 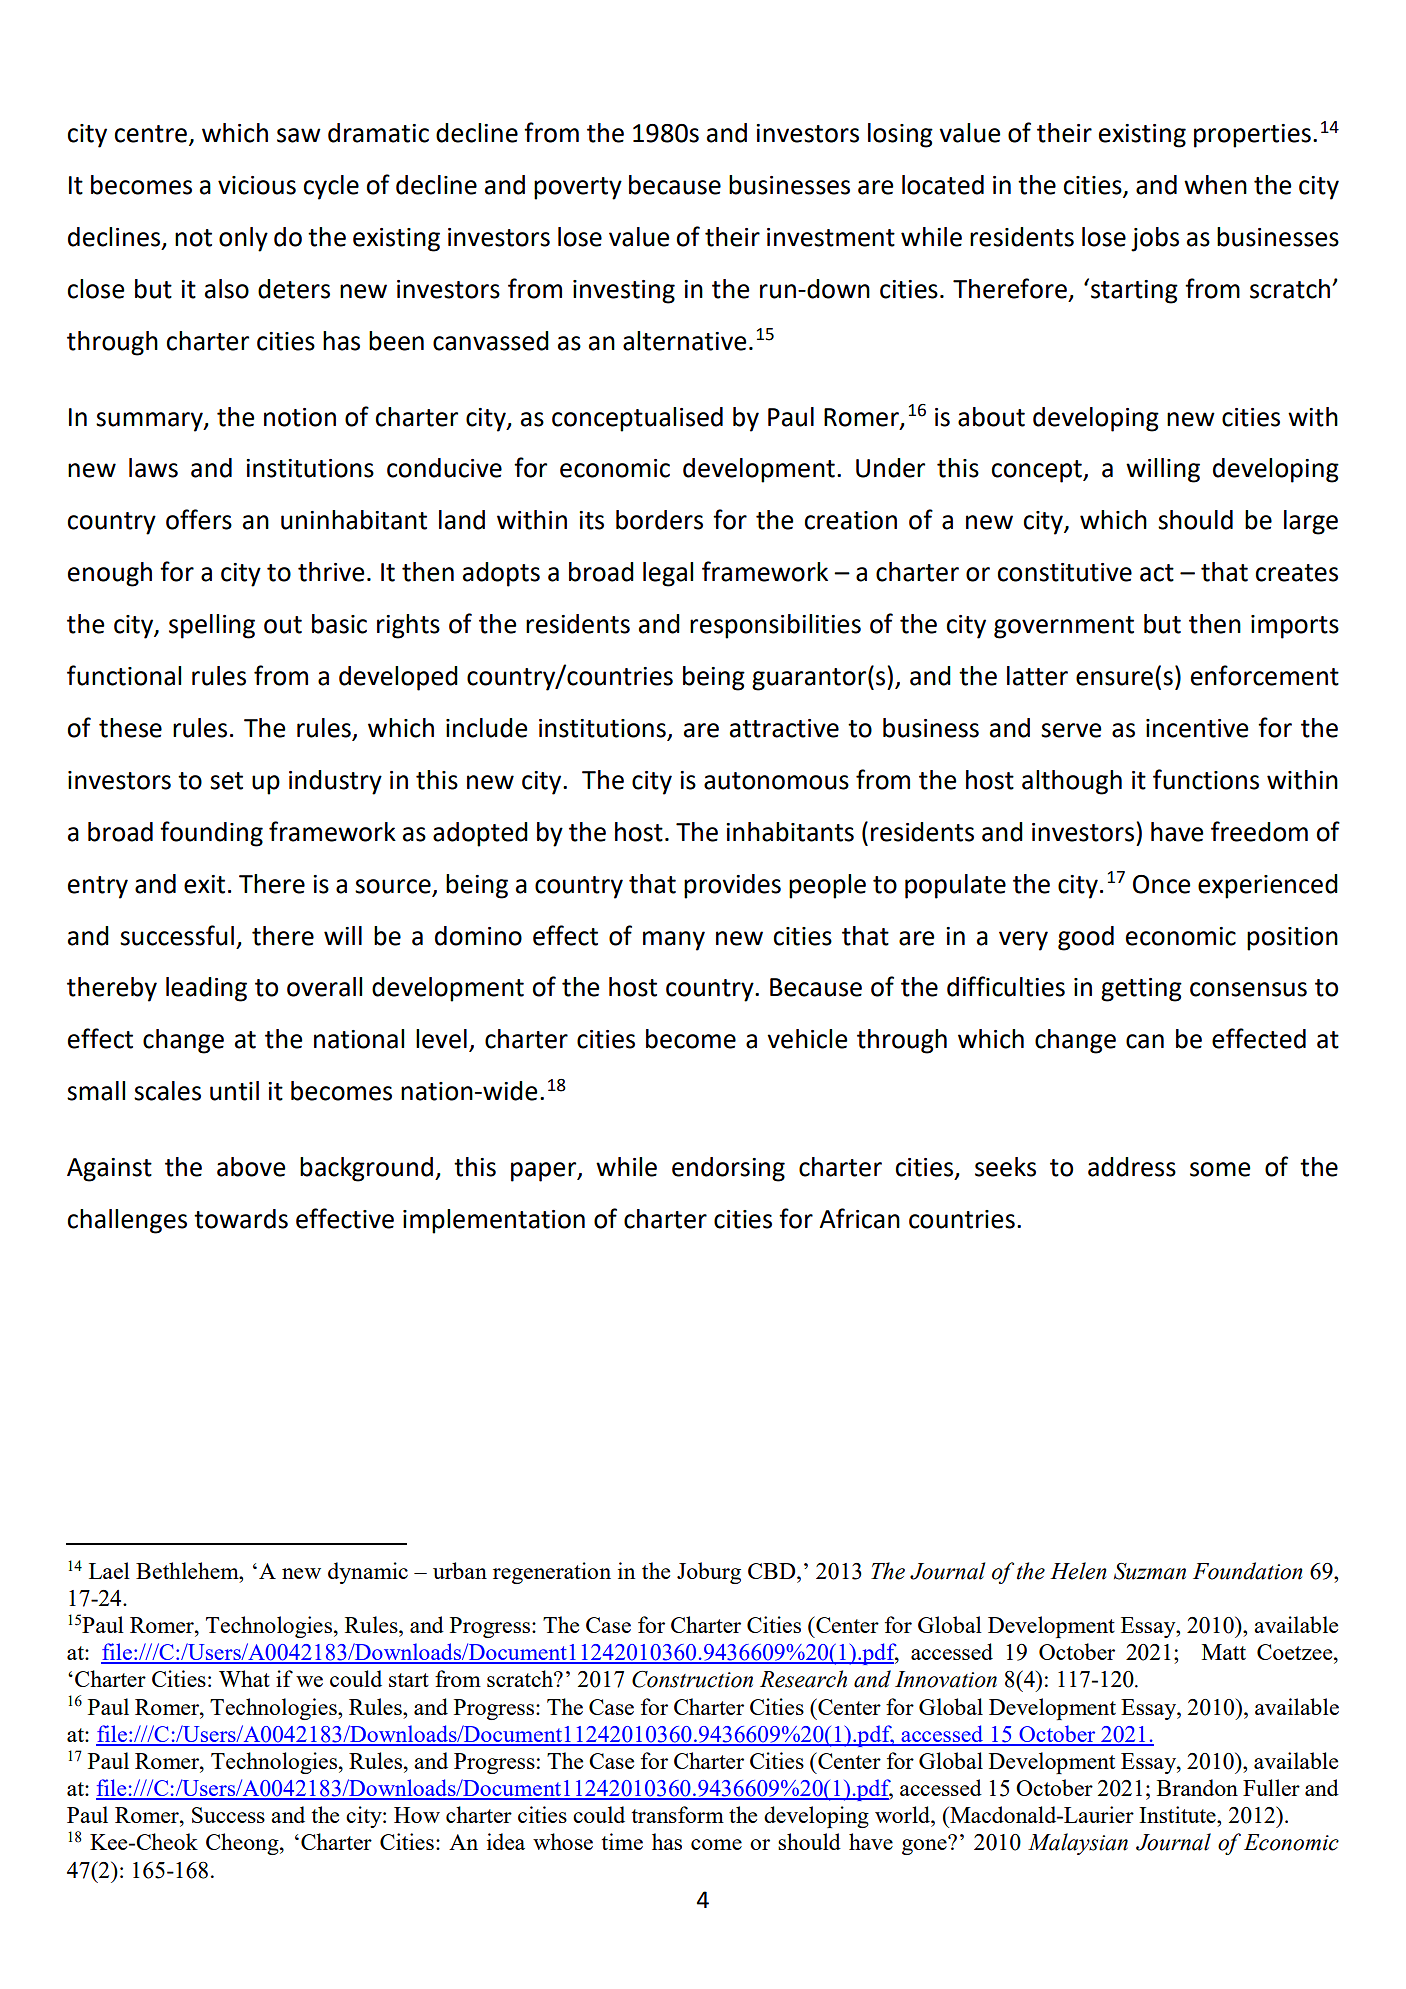 I want to click on set, so click(x=226, y=781).
